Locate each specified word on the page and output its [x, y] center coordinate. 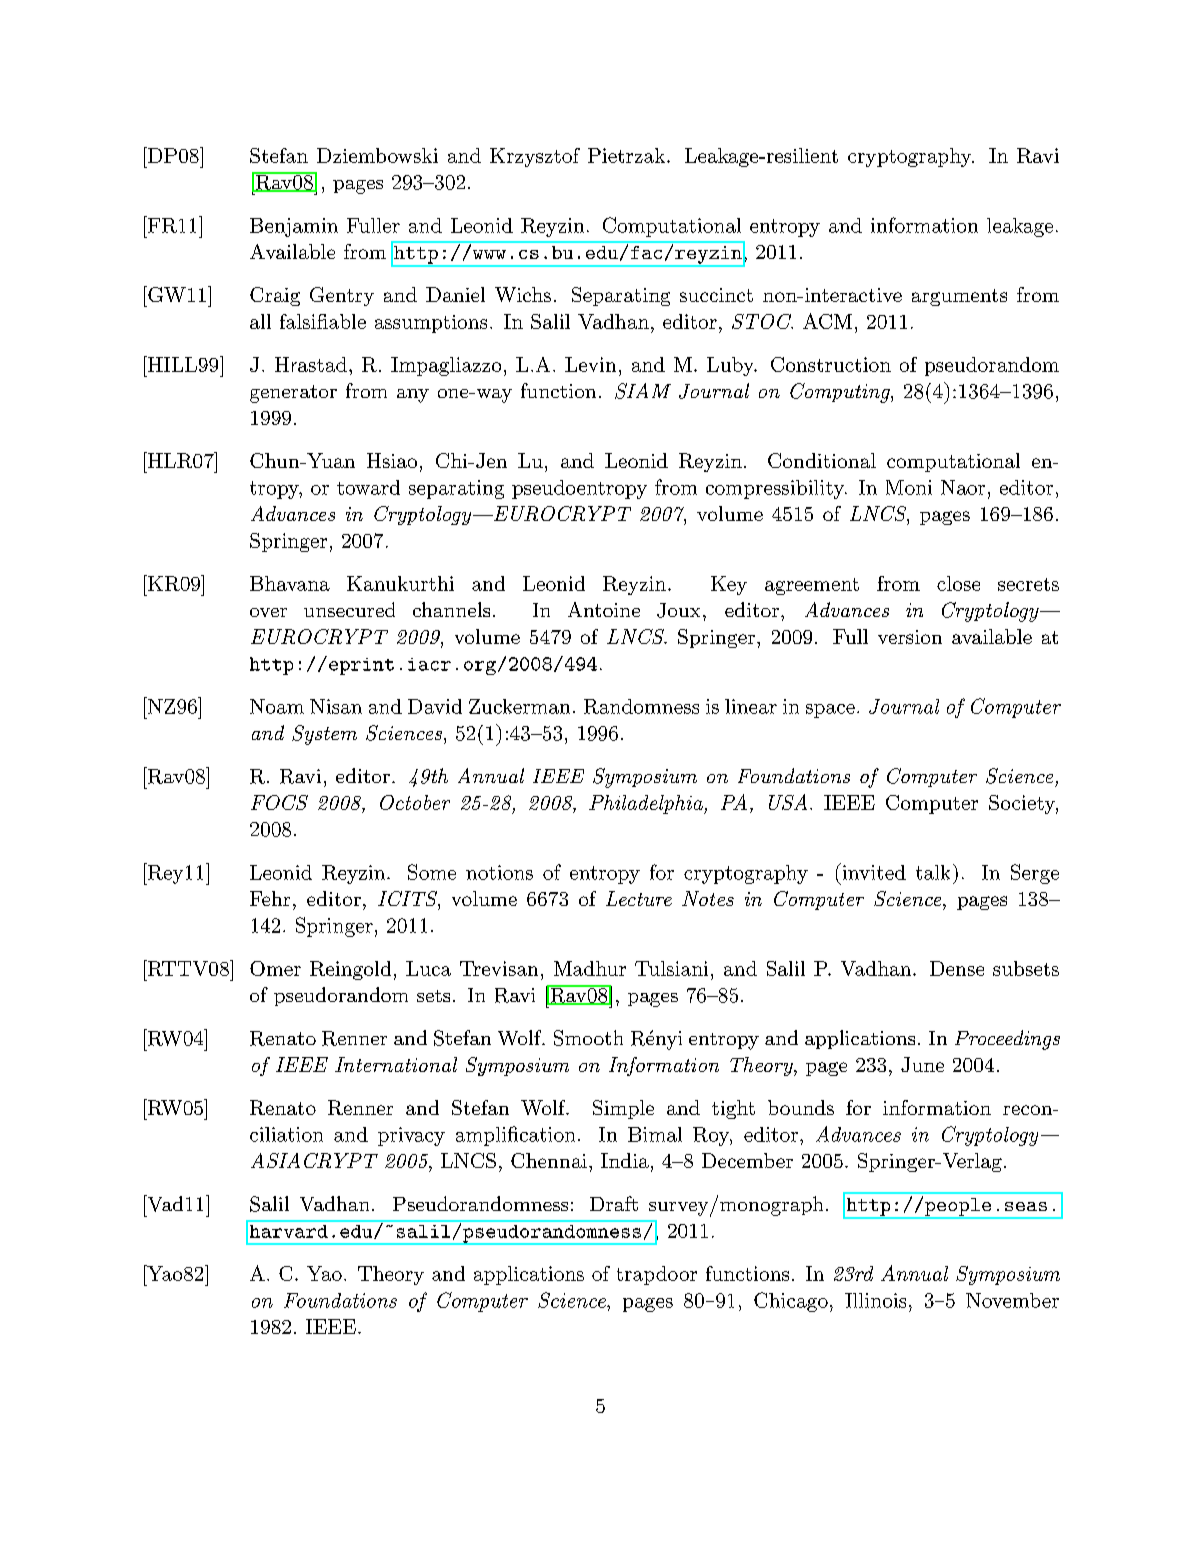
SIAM [643, 391]
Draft [614, 1203]
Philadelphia [647, 804]
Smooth [588, 1038]
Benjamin [294, 227]
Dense [957, 968]
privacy [411, 1136]
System [324, 735]
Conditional [822, 460]
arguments [959, 297]
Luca [428, 968]
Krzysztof [535, 157]
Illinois [875, 1300]
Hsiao [392, 460]
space [830, 711]
